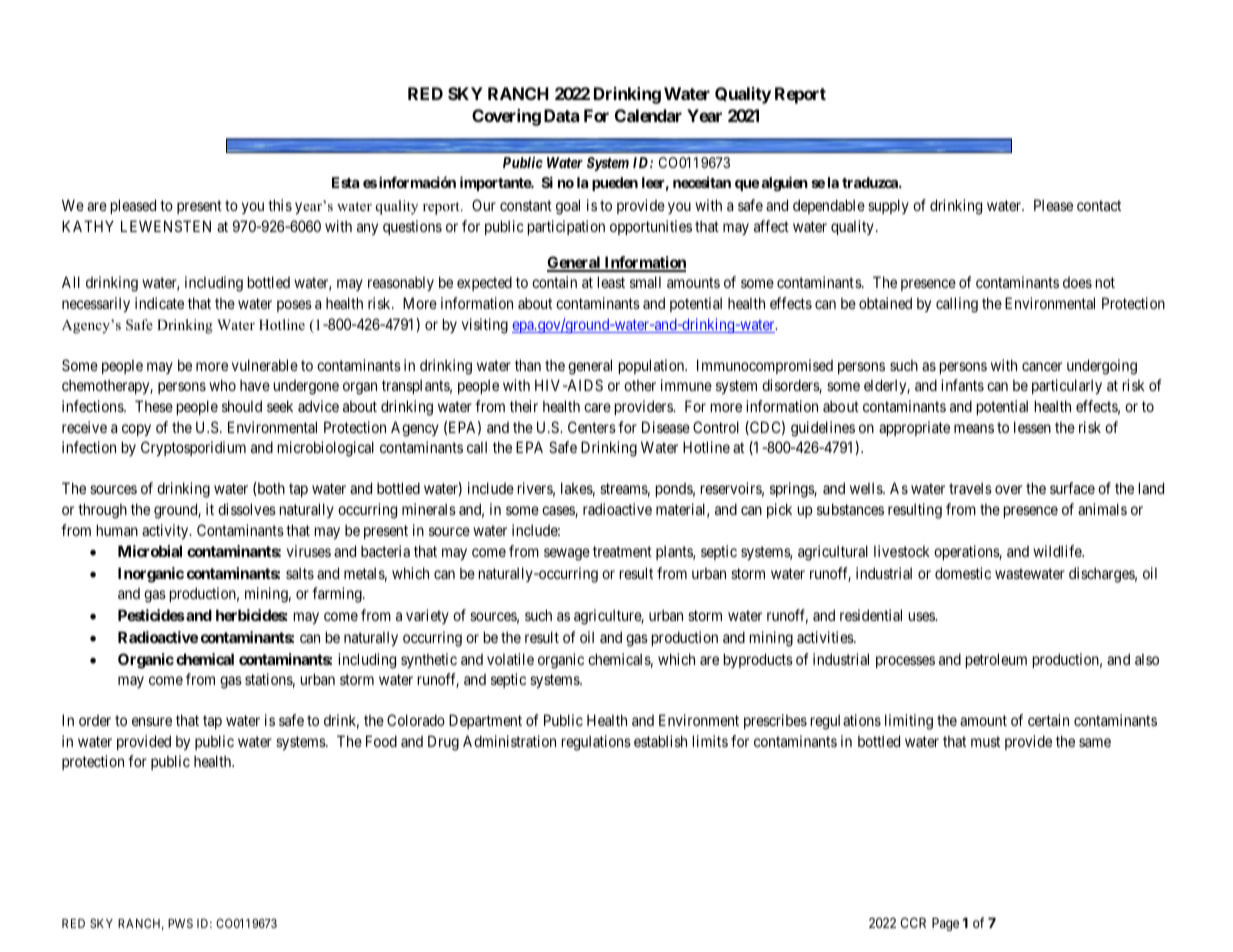  What do you see at coordinates (710, 741) in the screenshot?
I see `limits` at bounding box center [710, 741].
